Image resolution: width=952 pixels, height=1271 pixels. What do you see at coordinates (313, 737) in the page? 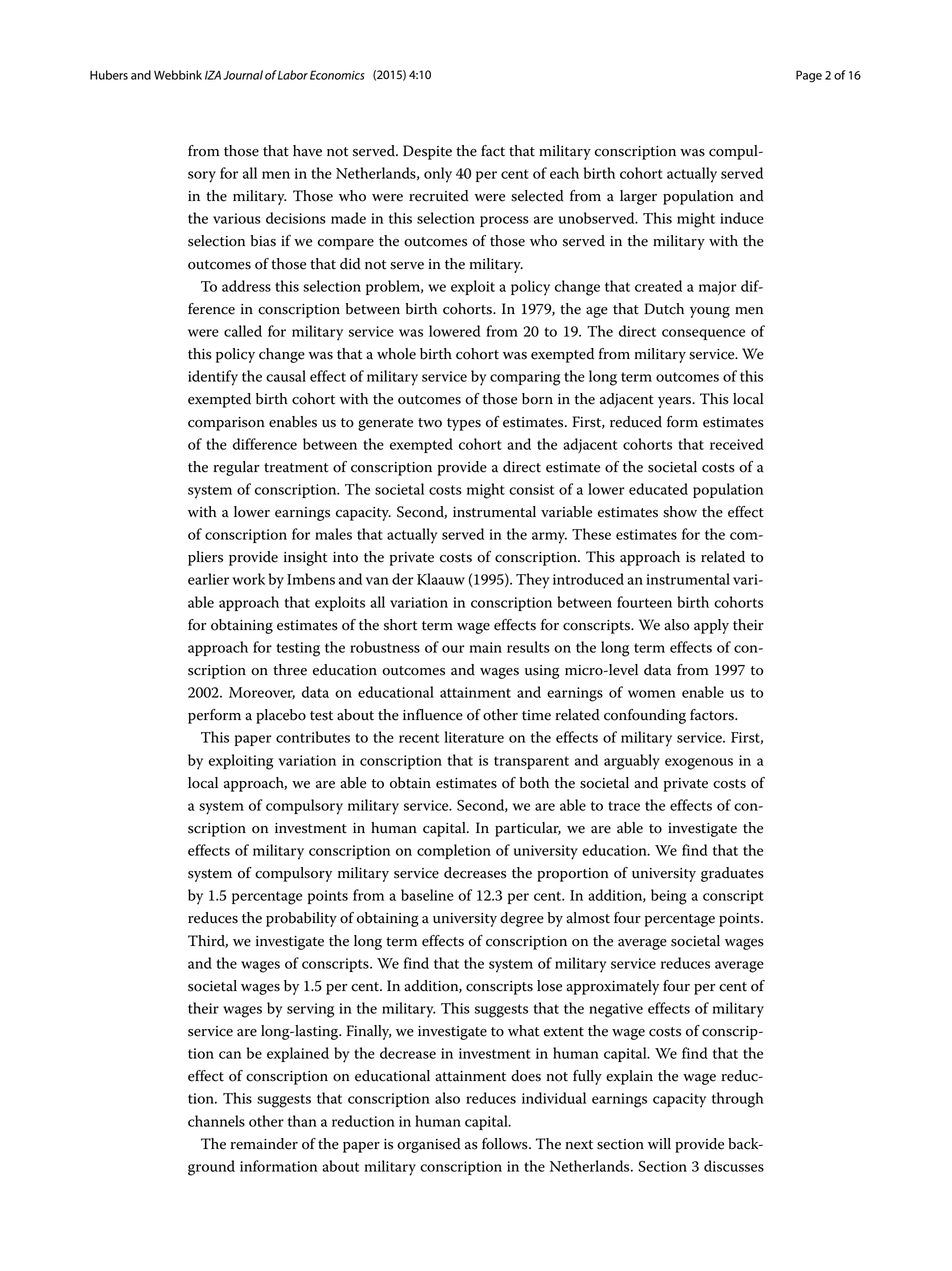
I see `contributes` at bounding box center [313, 737].
